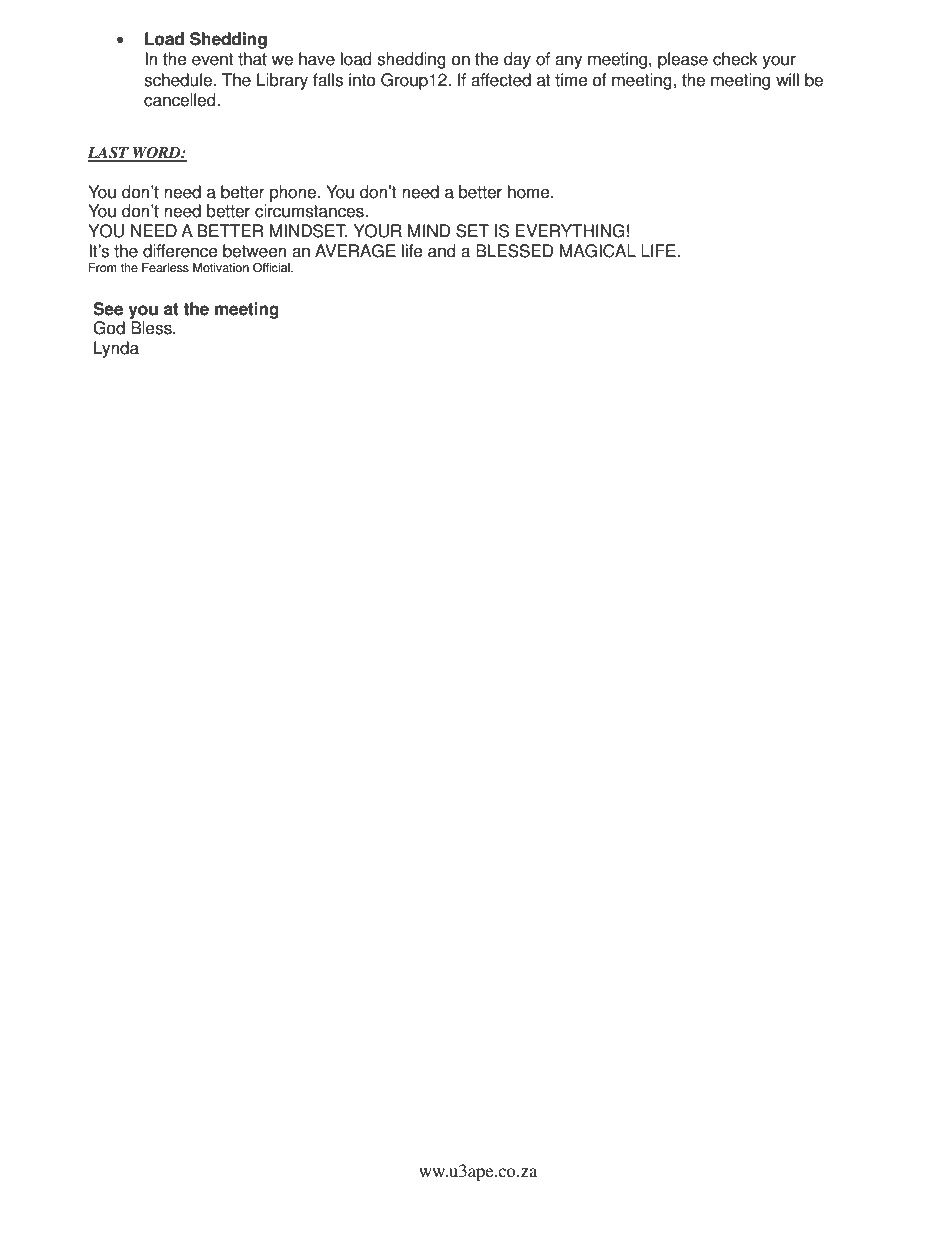  I want to click on Lynda, so click(116, 349).
